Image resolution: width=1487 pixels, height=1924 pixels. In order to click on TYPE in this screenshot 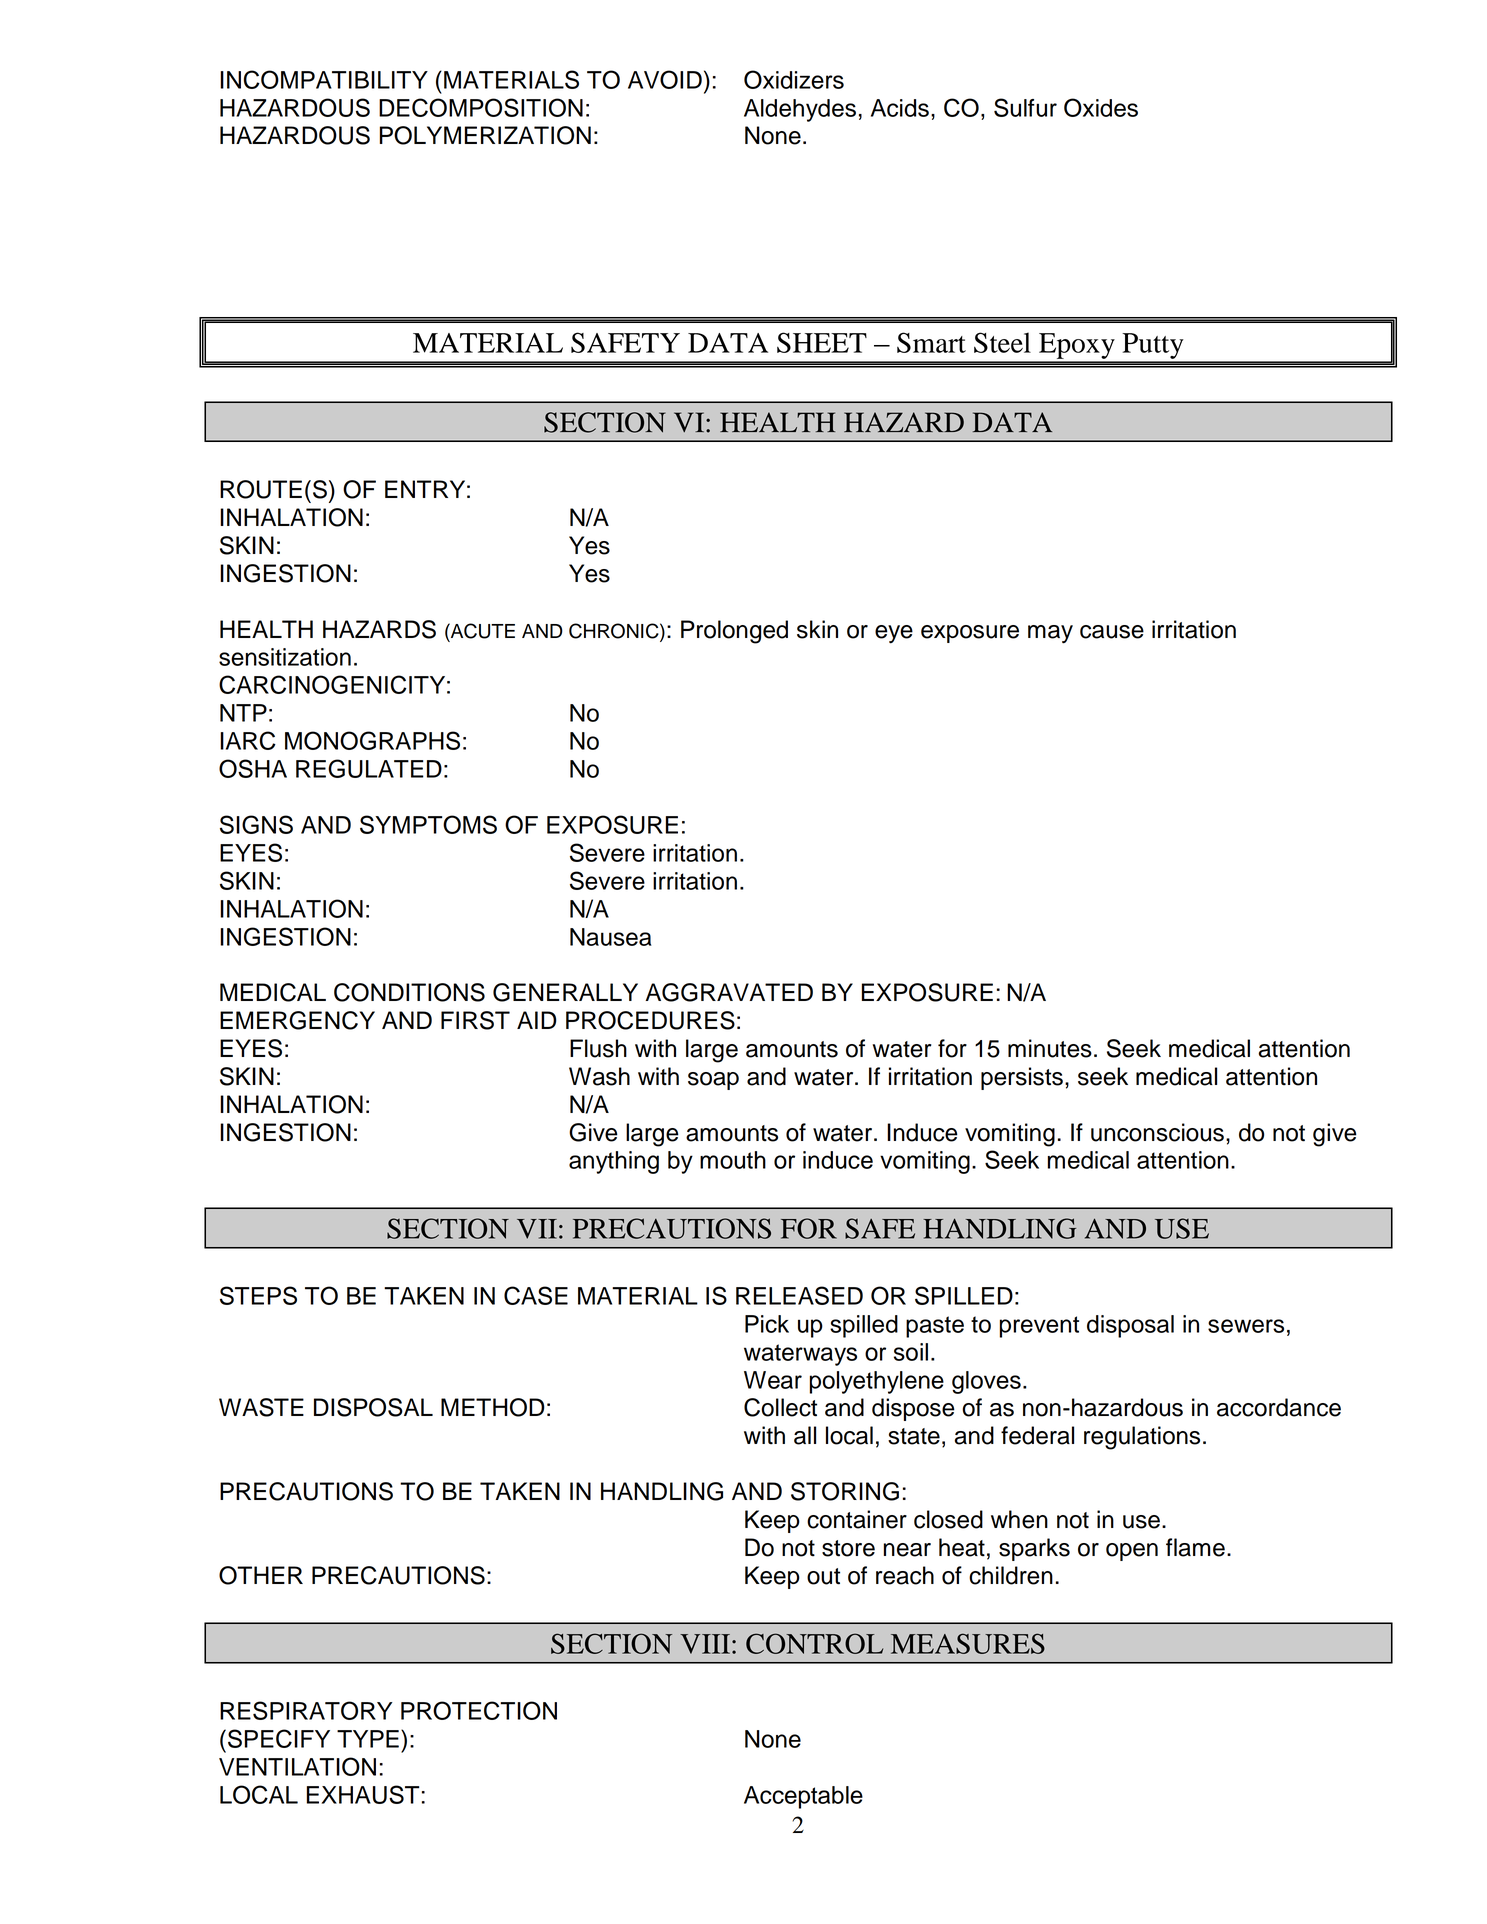, I will do `click(368, 1739)`.
